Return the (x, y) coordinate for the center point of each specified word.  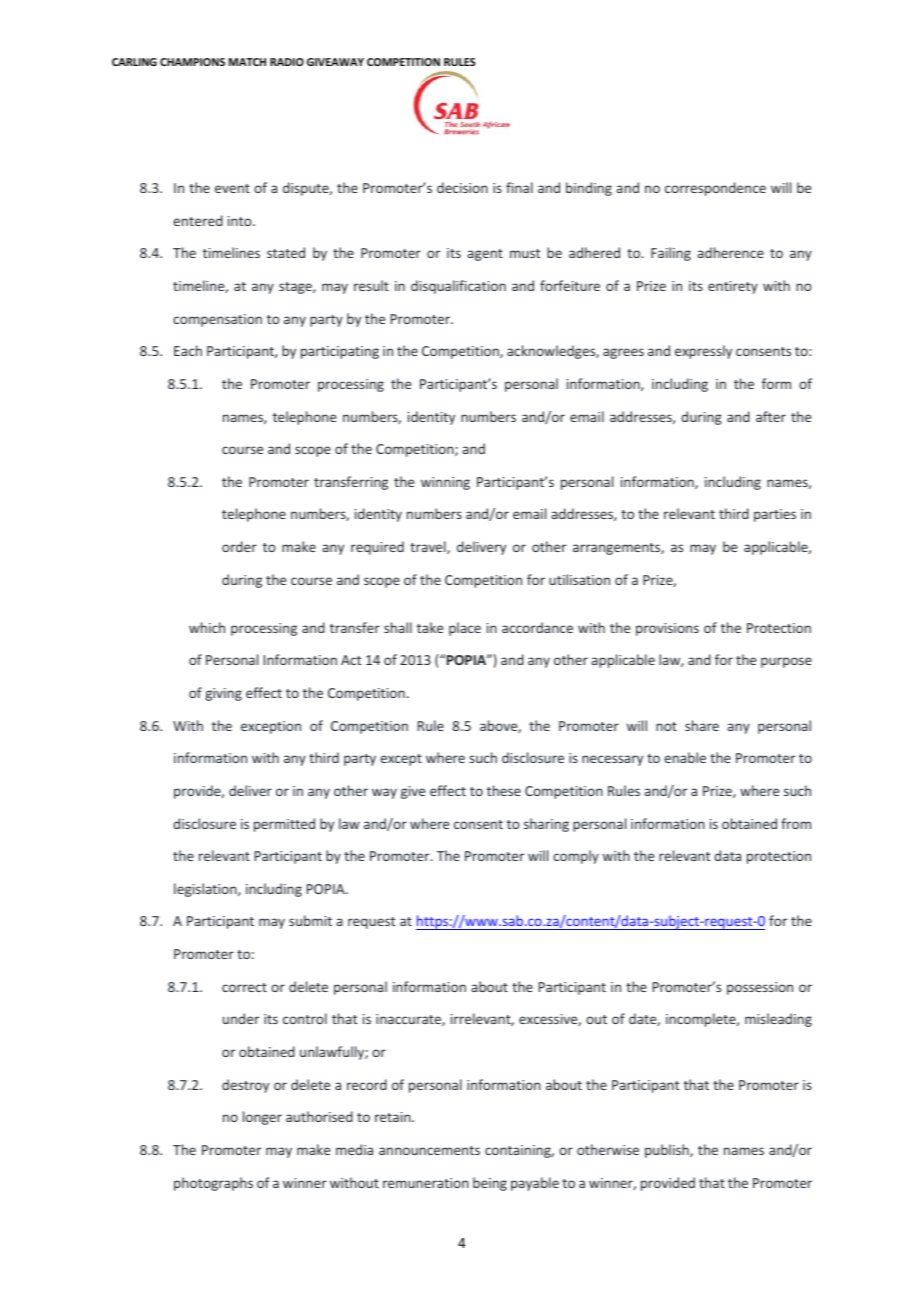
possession (760, 988)
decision (462, 187)
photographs (213, 1184)
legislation (206, 890)
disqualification (458, 287)
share (702, 725)
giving (223, 694)
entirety (733, 287)
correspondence (715, 189)
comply (576, 857)
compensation (217, 320)
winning (445, 483)
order (239, 546)
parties (775, 515)
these (504, 790)
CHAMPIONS (192, 62)
